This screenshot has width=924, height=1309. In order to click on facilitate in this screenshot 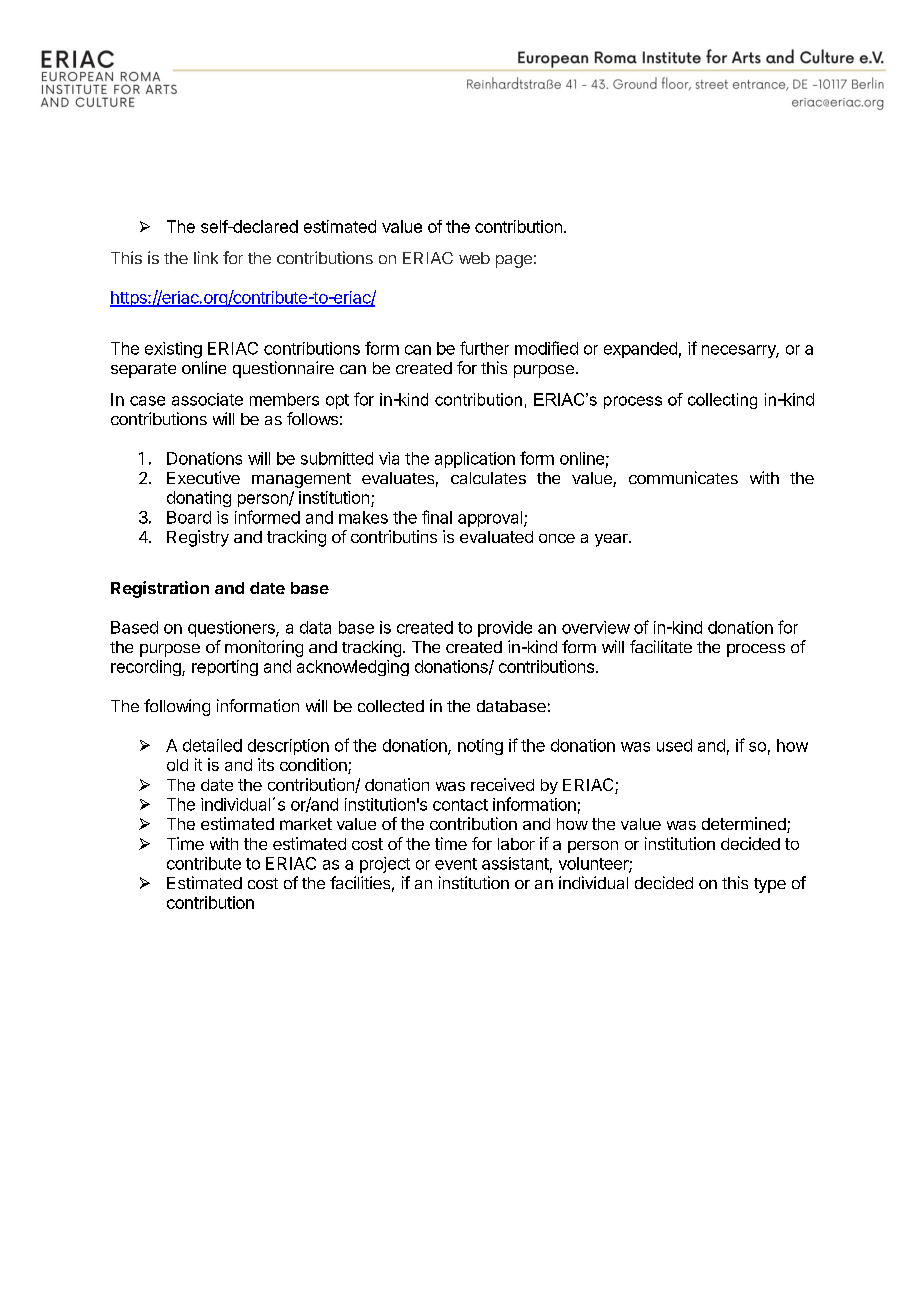, I will do `click(661, 646)`.
